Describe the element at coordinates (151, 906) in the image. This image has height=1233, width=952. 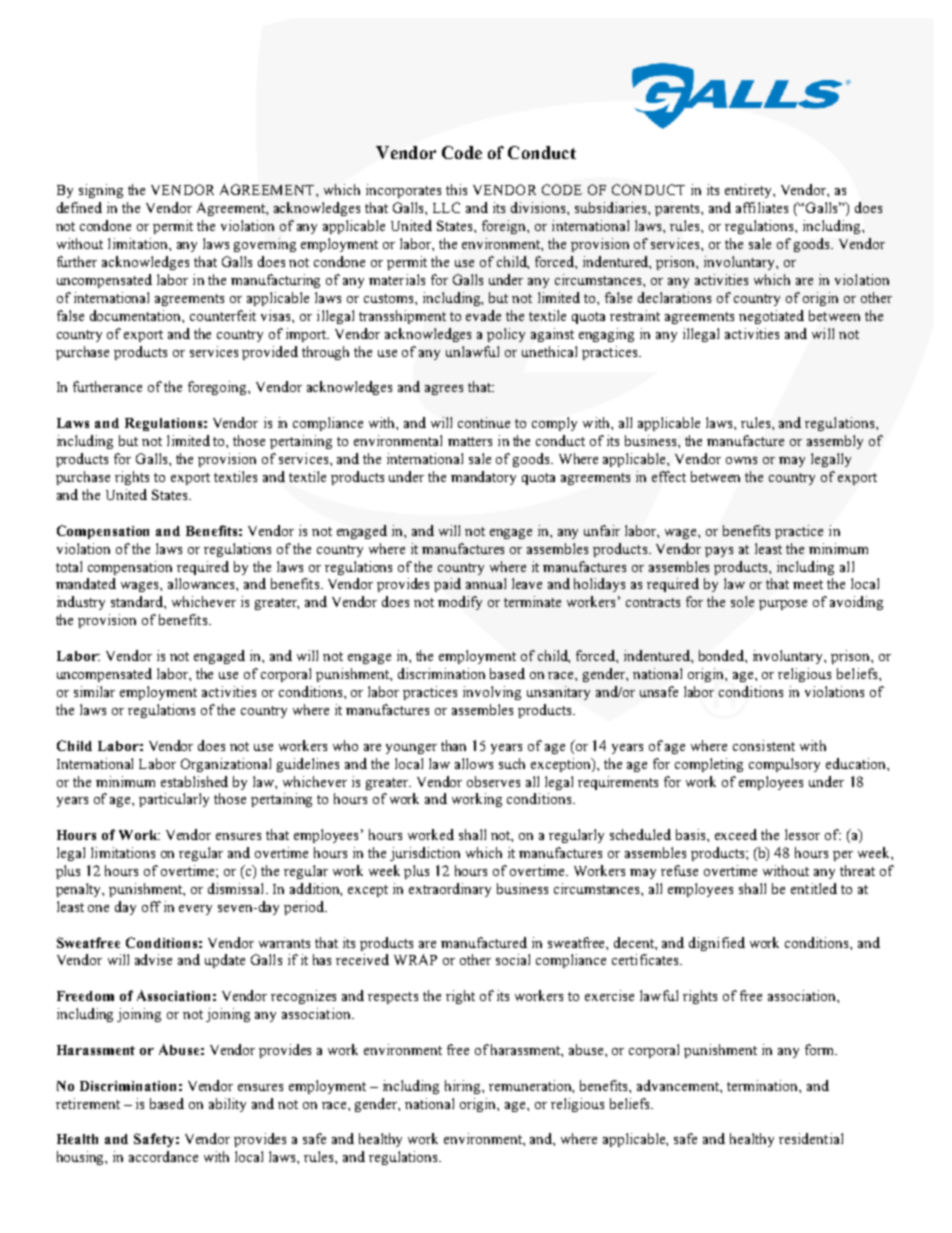
I see `off` at that location.
